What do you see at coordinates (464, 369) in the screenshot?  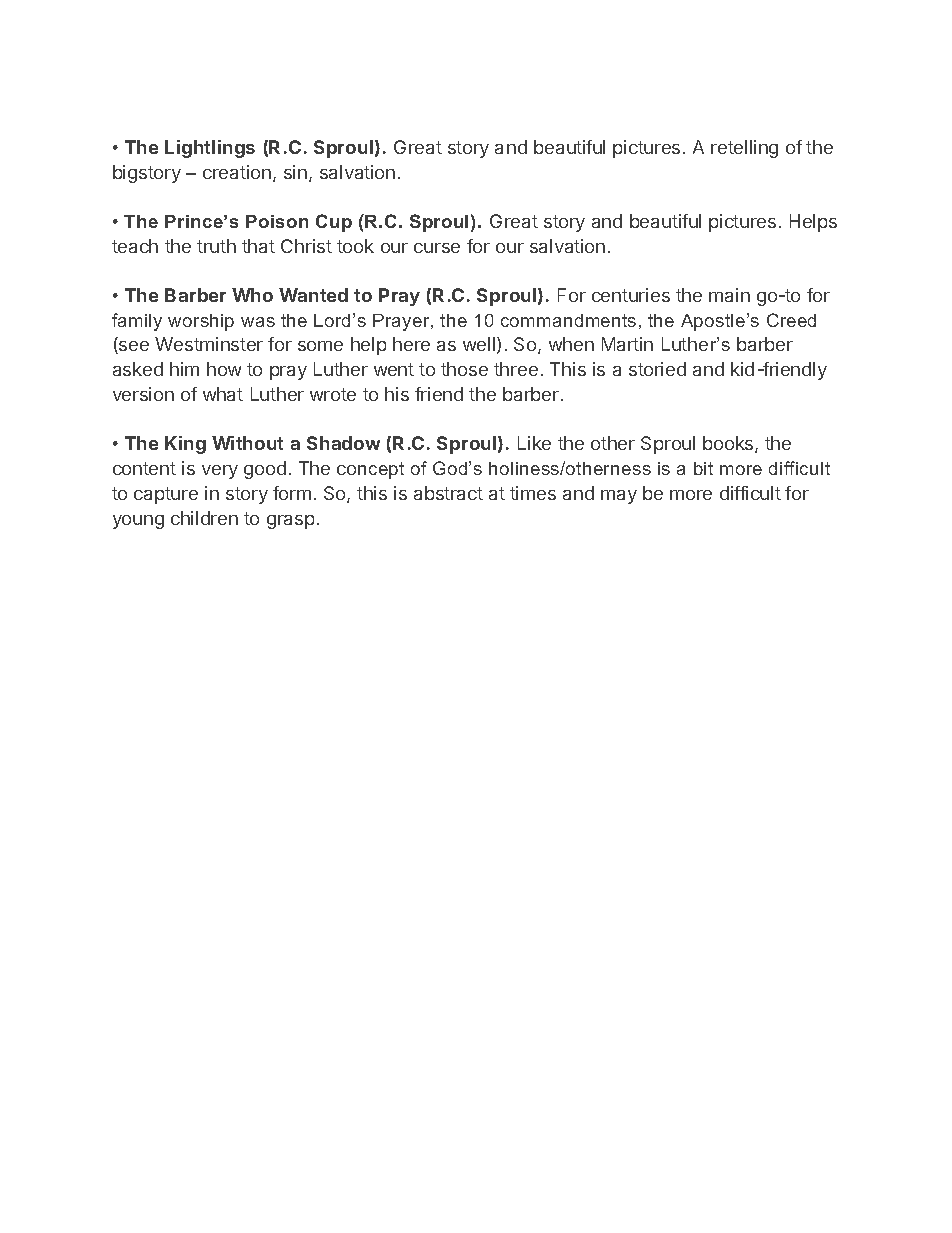 I see `those` at bounding box center [464, 369].
